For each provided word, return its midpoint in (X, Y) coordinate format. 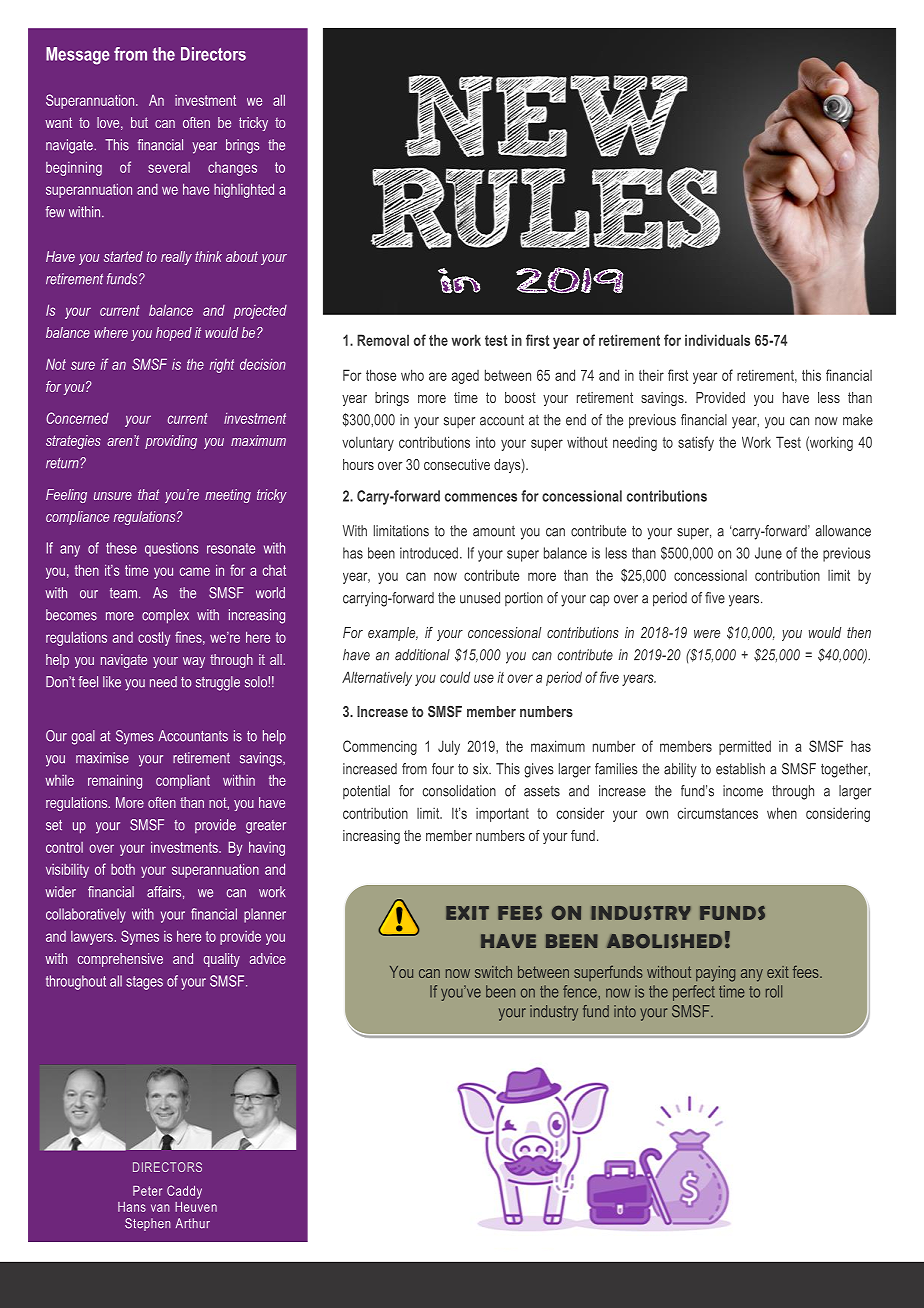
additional (422, 655)
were (707, 634)
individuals (717, 340)
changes (232, 169)
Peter (147, 1191)
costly (154, 638)
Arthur (193, 1223)
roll (774, 991)
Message (78, 56)
